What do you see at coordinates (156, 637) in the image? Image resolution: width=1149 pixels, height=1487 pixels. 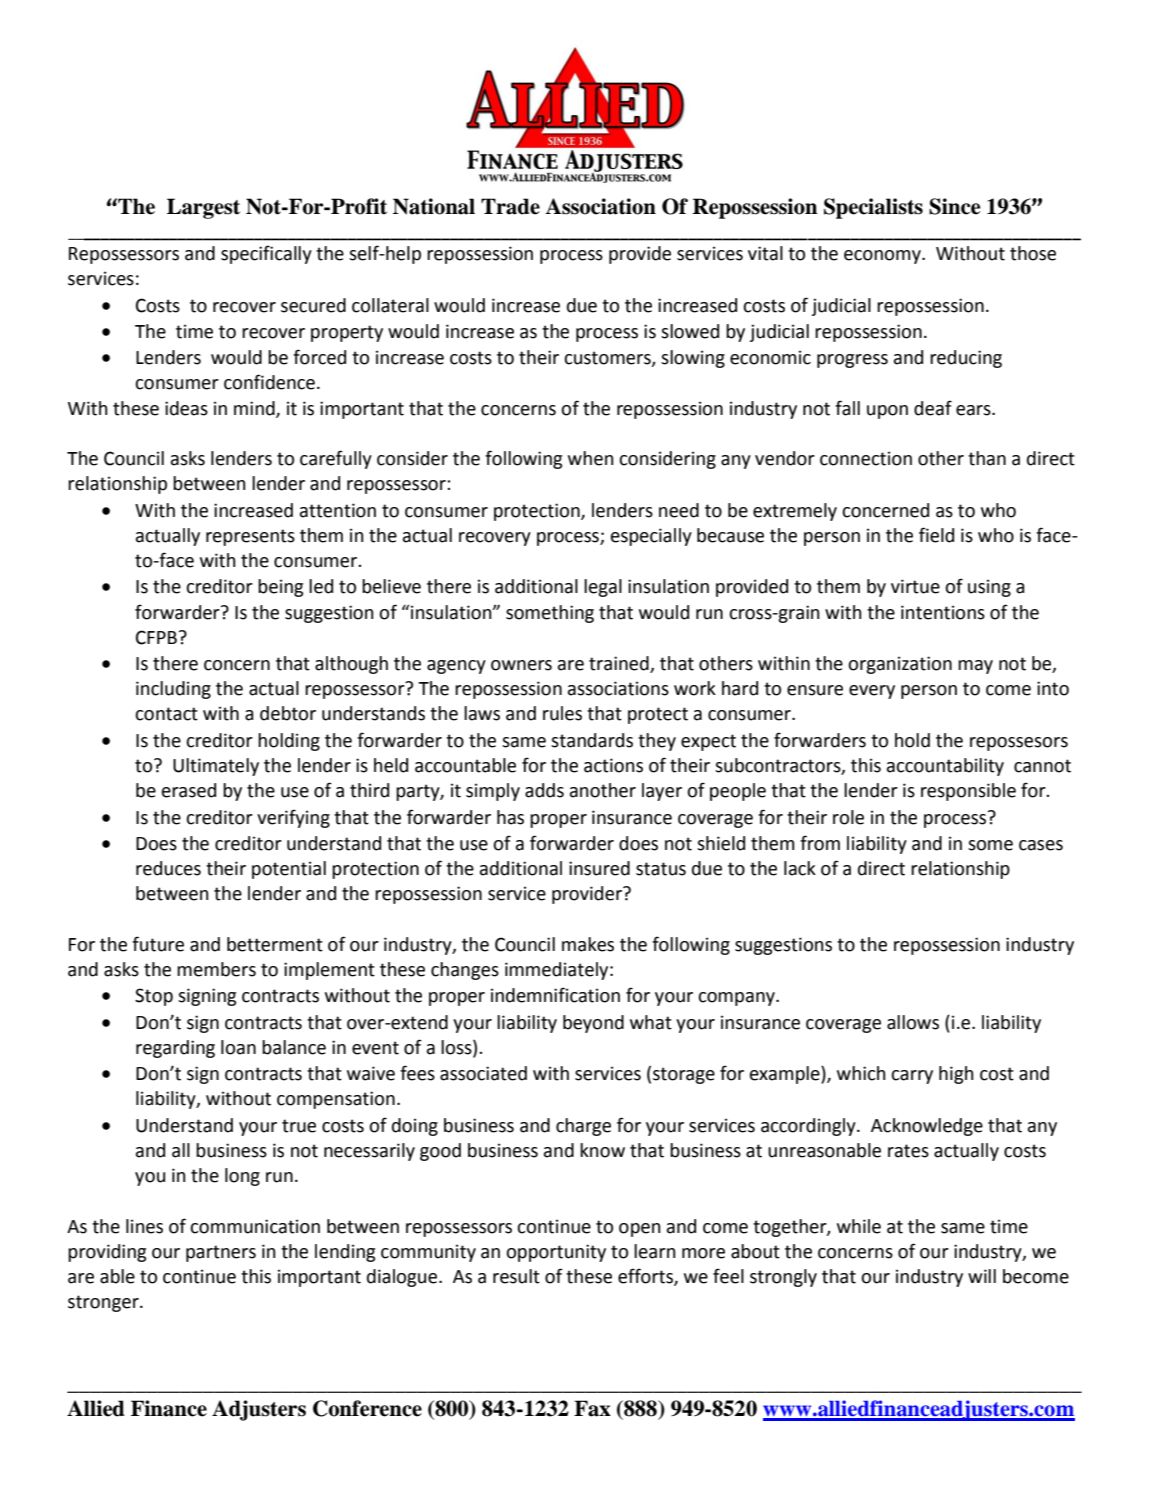 I see `CFPB` at bounding box center [156, 637].
